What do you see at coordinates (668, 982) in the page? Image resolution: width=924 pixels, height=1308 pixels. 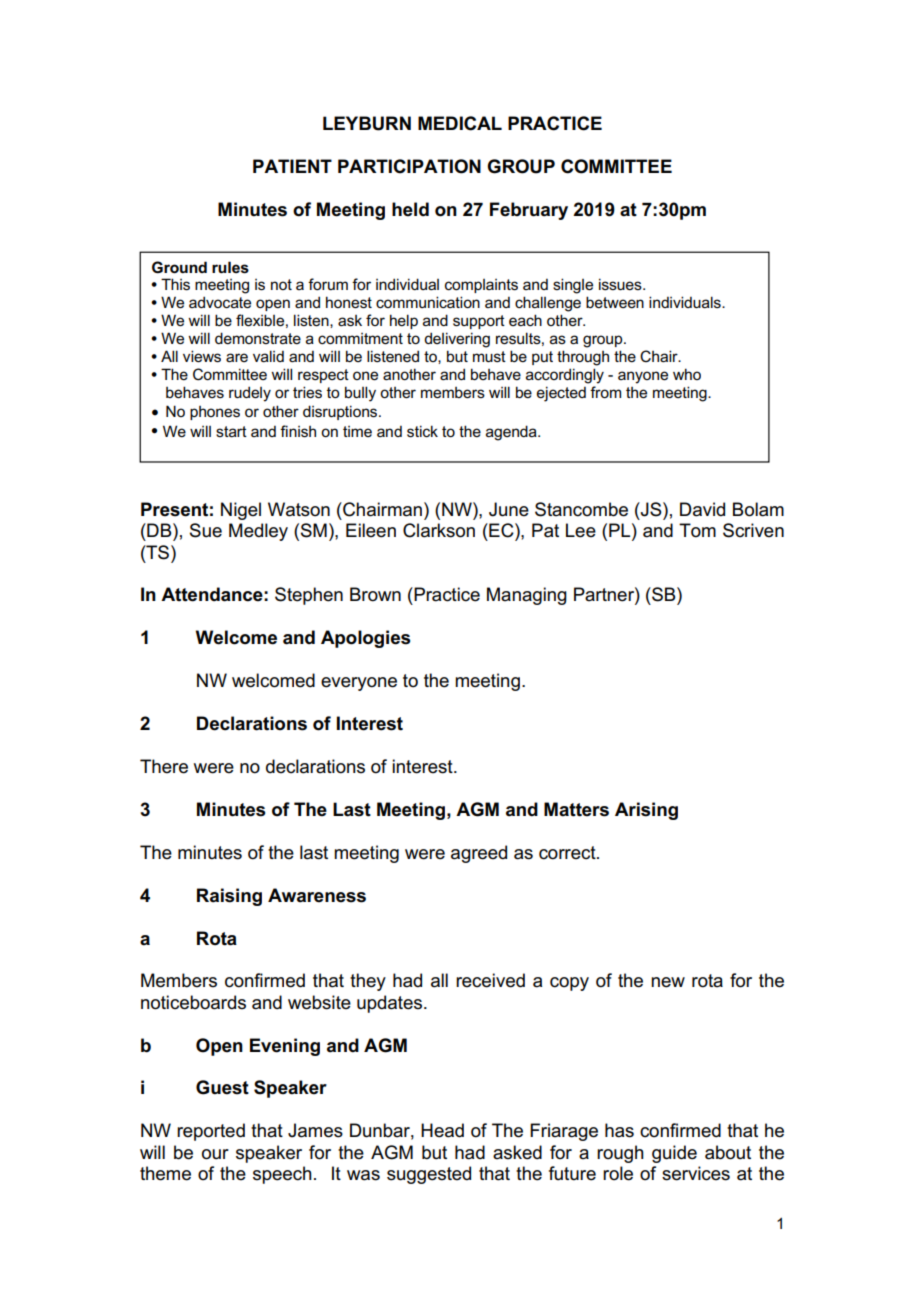 I see `new` at bounding box center [668, 982].
